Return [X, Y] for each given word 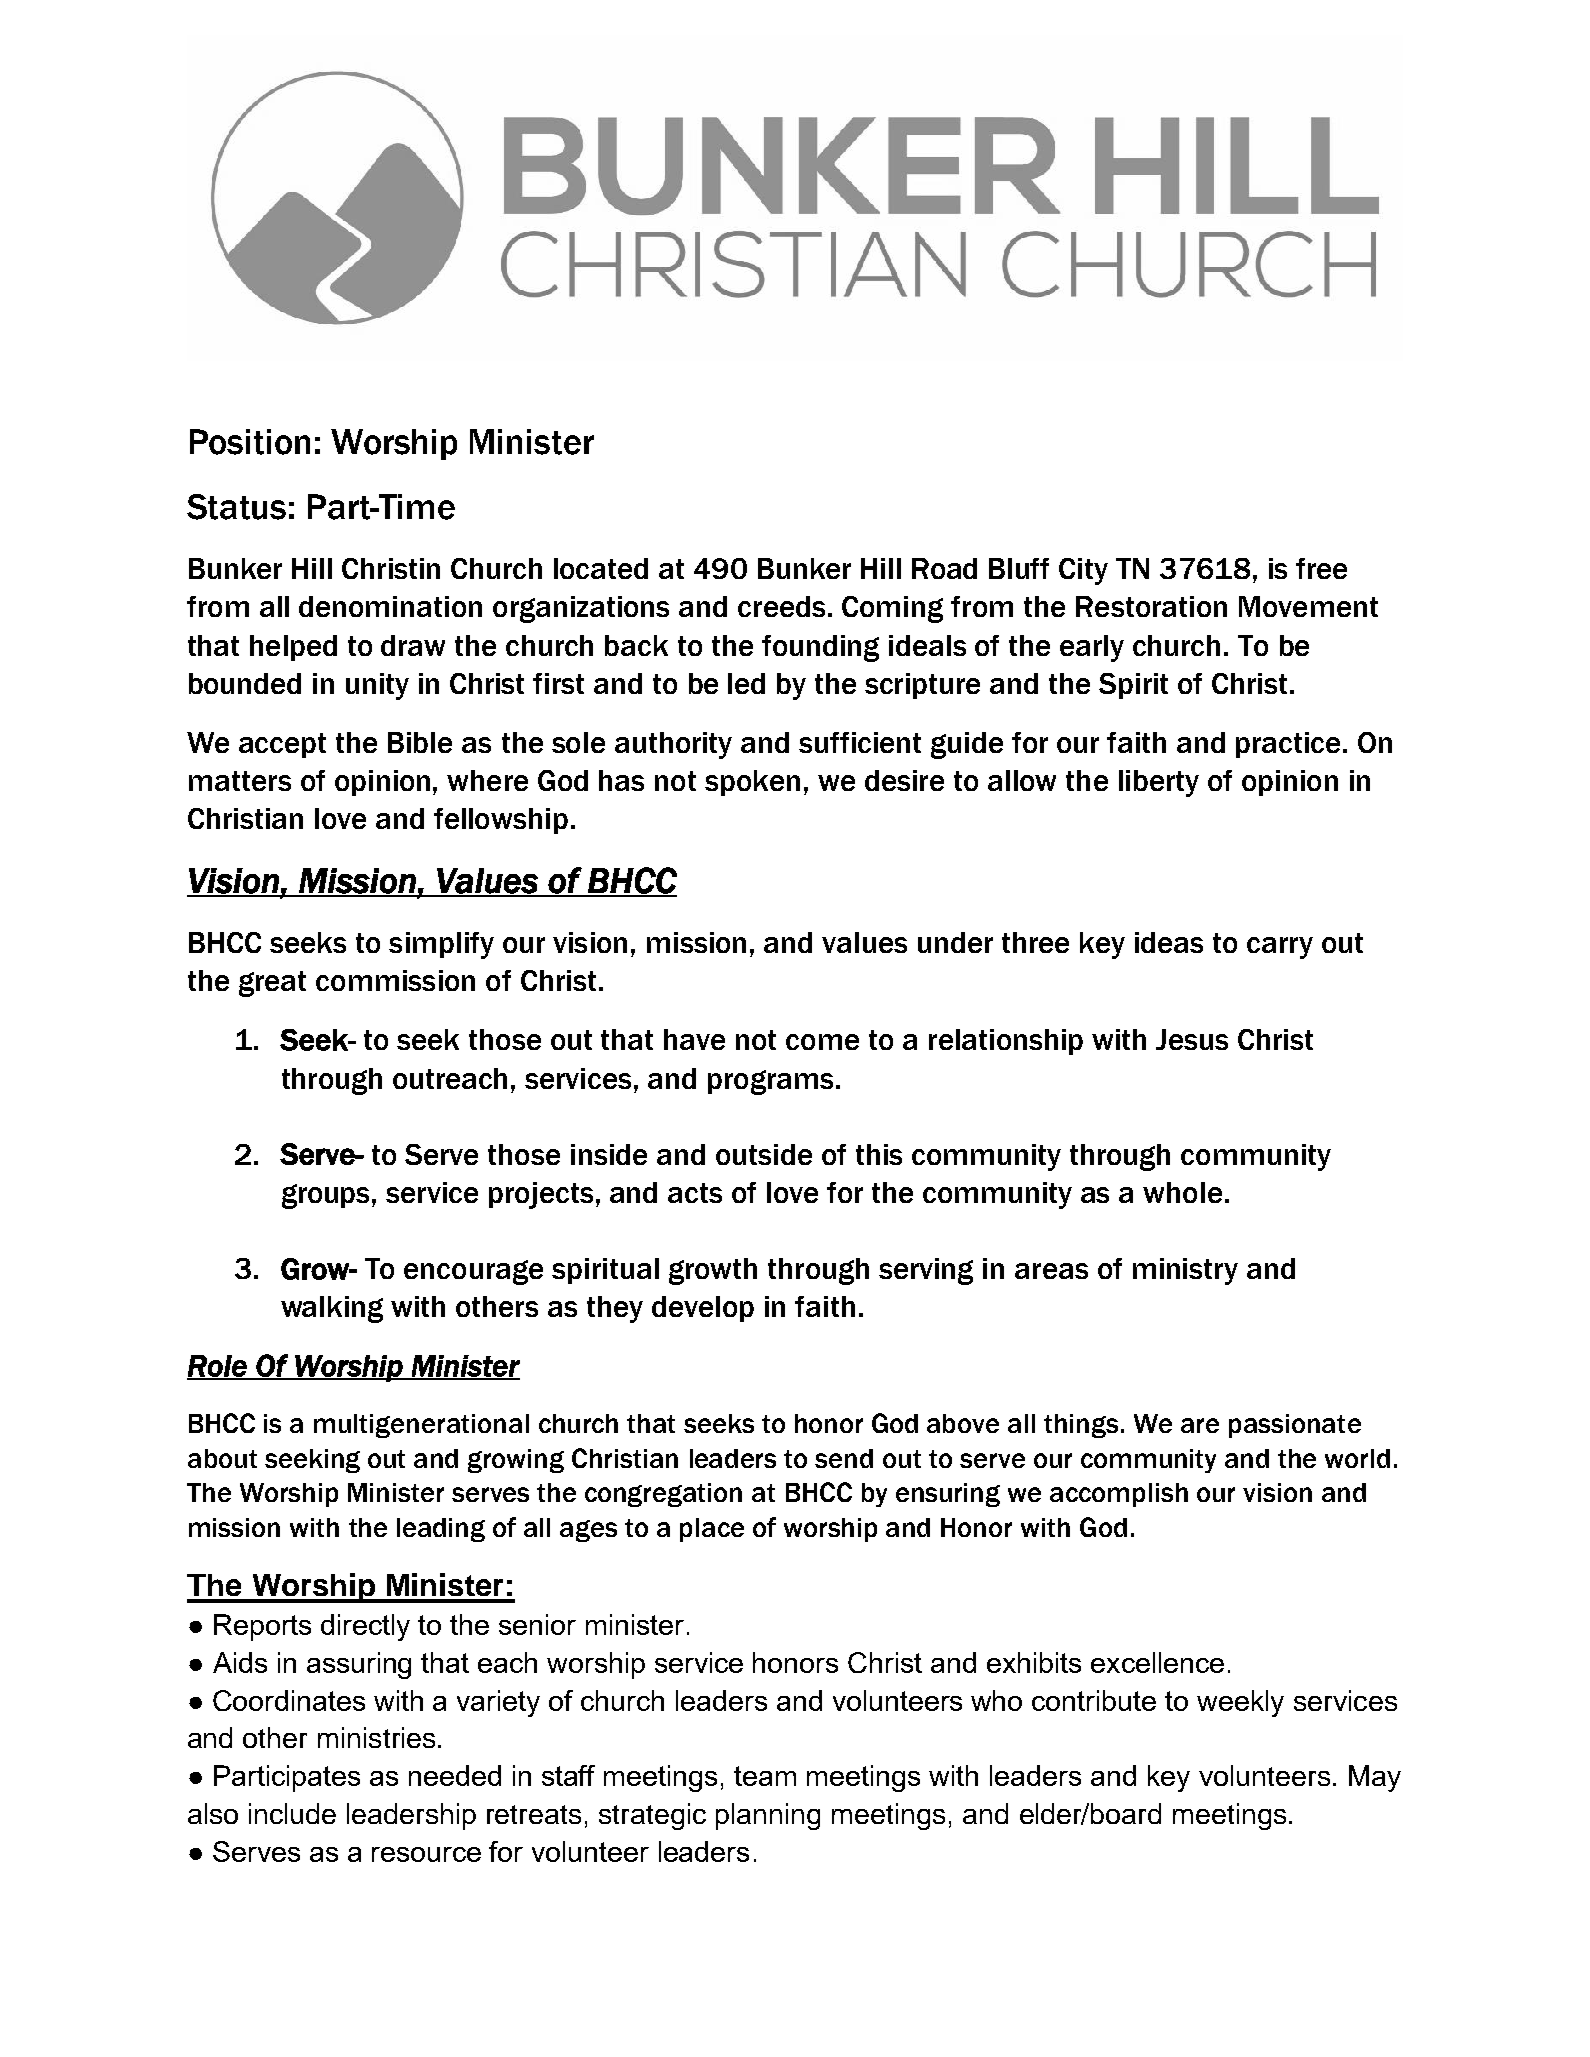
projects [541, 1195]
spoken [752, 783]
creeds [781, 606]
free [1321, 568]
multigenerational [421, 1426]
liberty [1159, 783]
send [844, 1458]
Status [236, 507]
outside [764, 1154]
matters [240, 781]
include [292, 1813]
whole [1182, 1192]
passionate [1295, 1426]
